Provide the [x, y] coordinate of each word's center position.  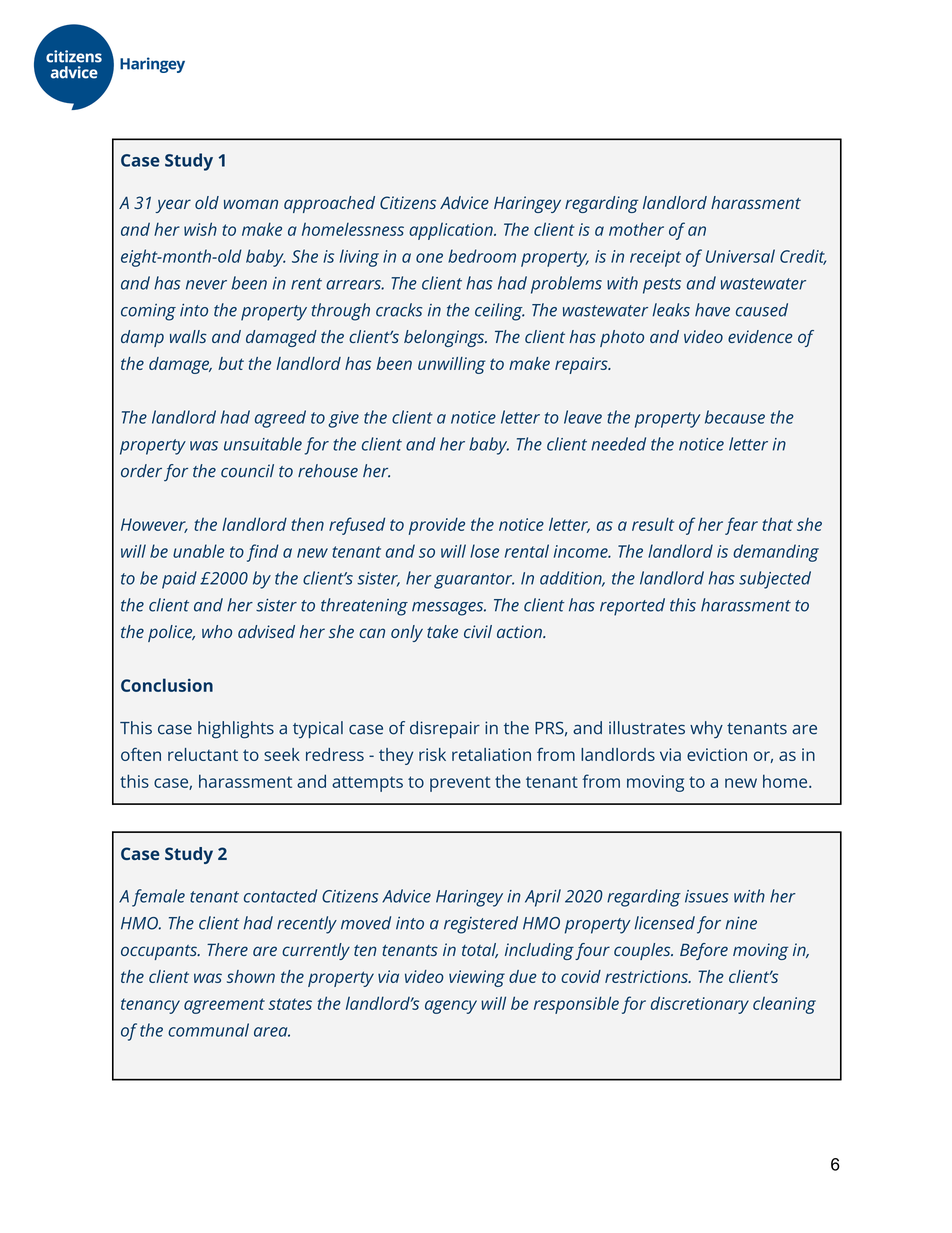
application [452, 231]
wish [200, 229]
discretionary [700, 1005]
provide [437, 526]
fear [741, 526]
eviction [717, 754]
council [247, 471]
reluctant [203, 754]
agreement [224, 1006]
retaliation [491, 754]
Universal [740, 256]
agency [451, 1007]
